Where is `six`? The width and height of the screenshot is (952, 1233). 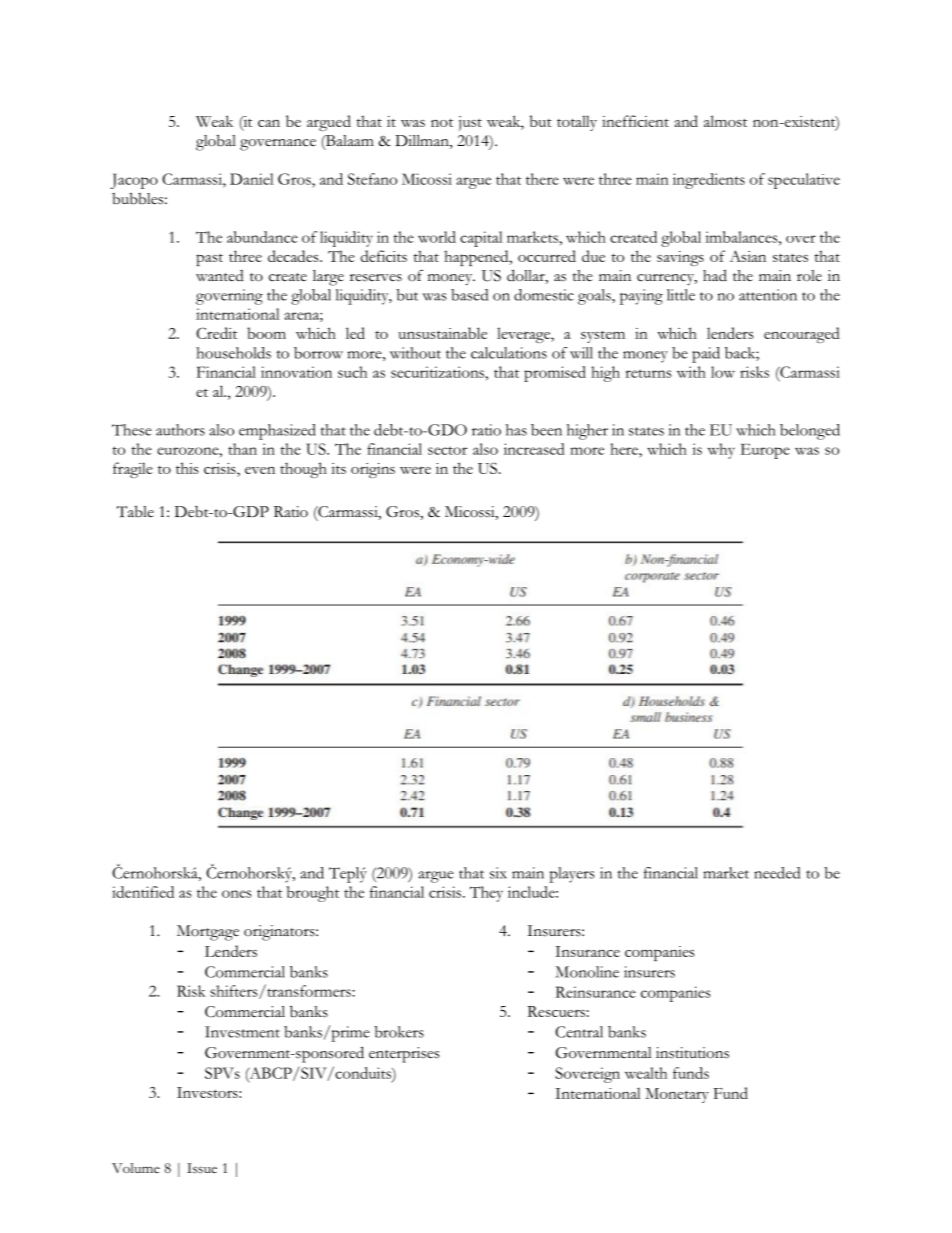
six is located at coordinates (498, 873).
